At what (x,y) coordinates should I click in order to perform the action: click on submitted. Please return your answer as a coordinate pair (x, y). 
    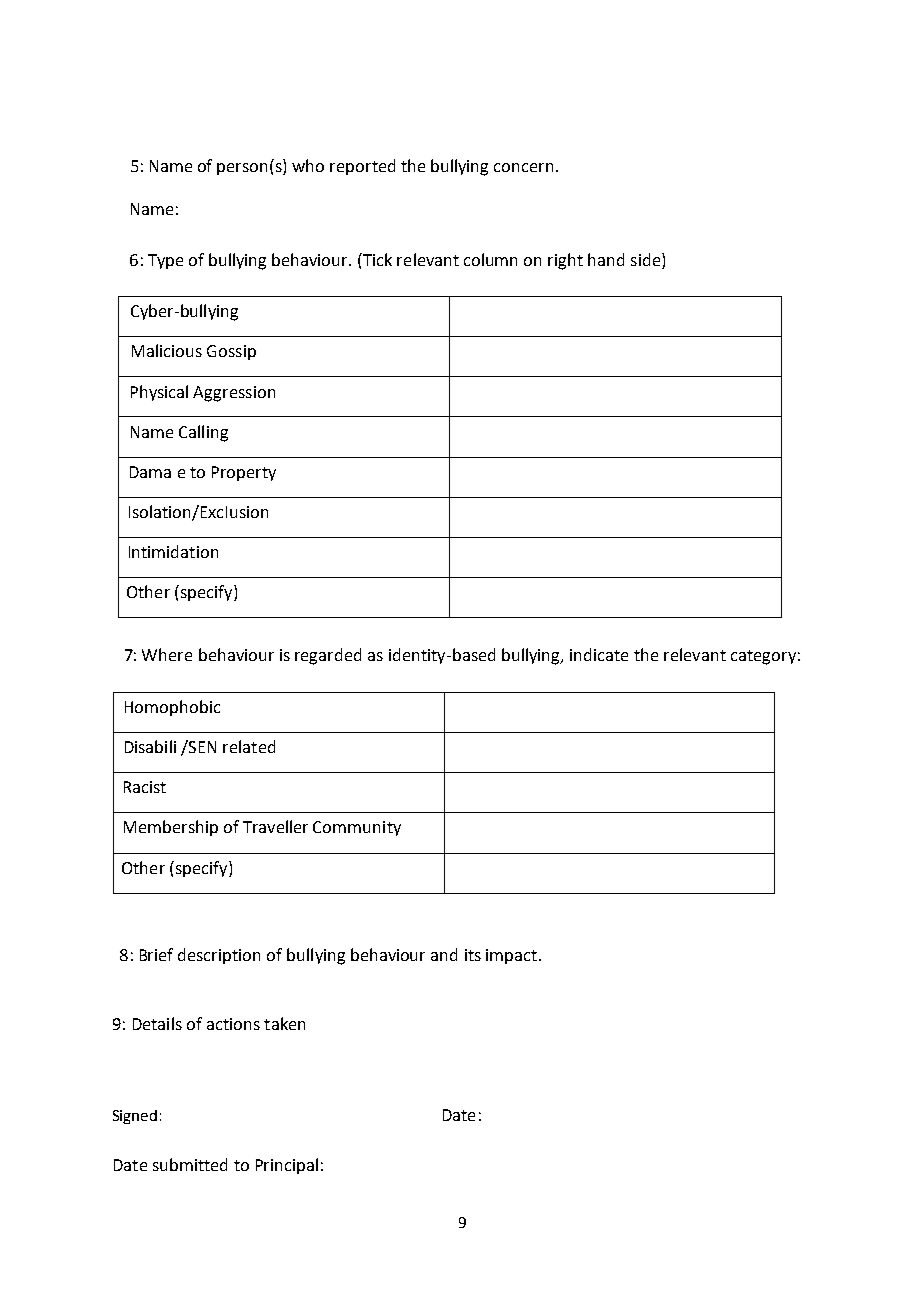
    Looking at the image, I should click on (190, 1164).
